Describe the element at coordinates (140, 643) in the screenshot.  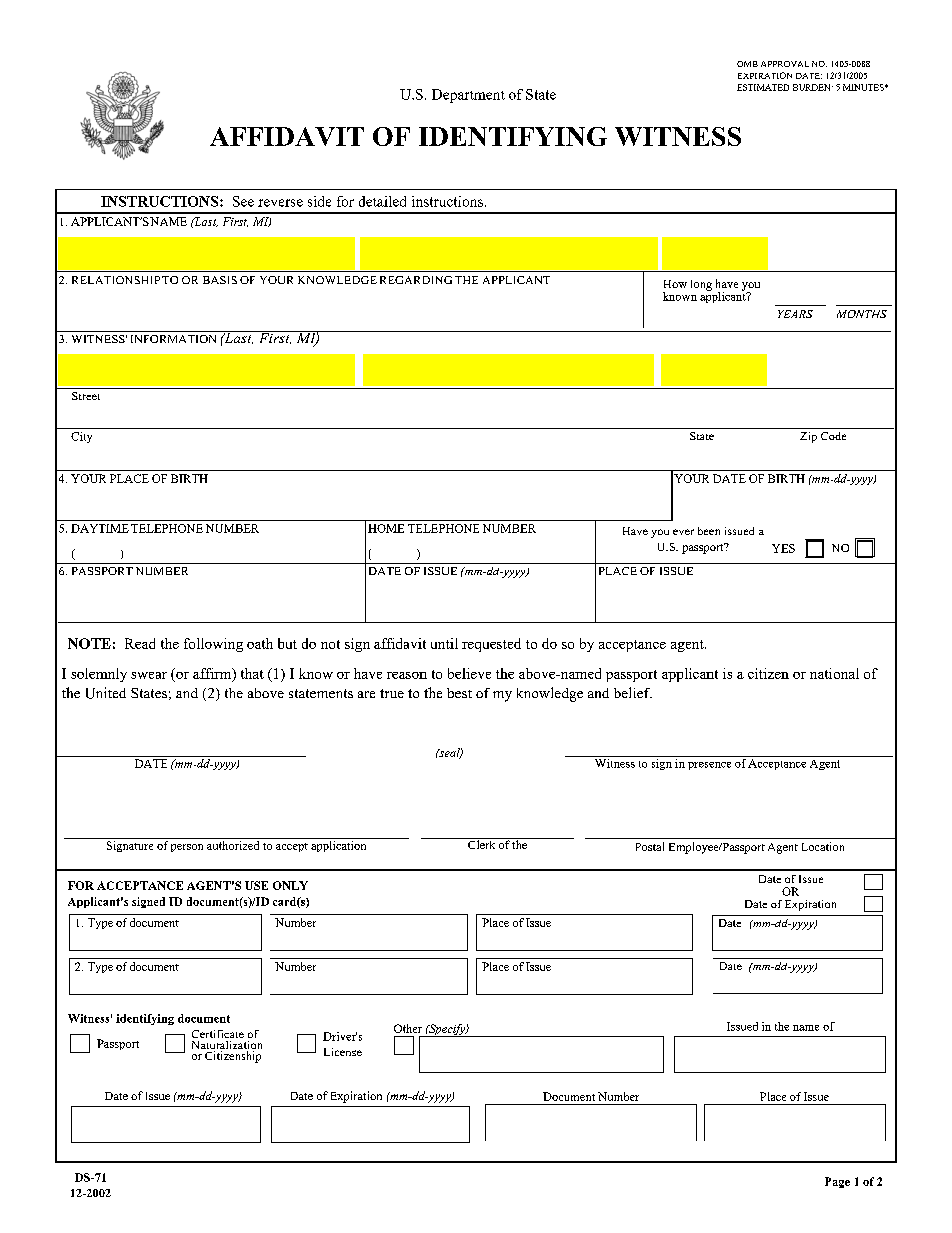
I see `Read` at that location.
